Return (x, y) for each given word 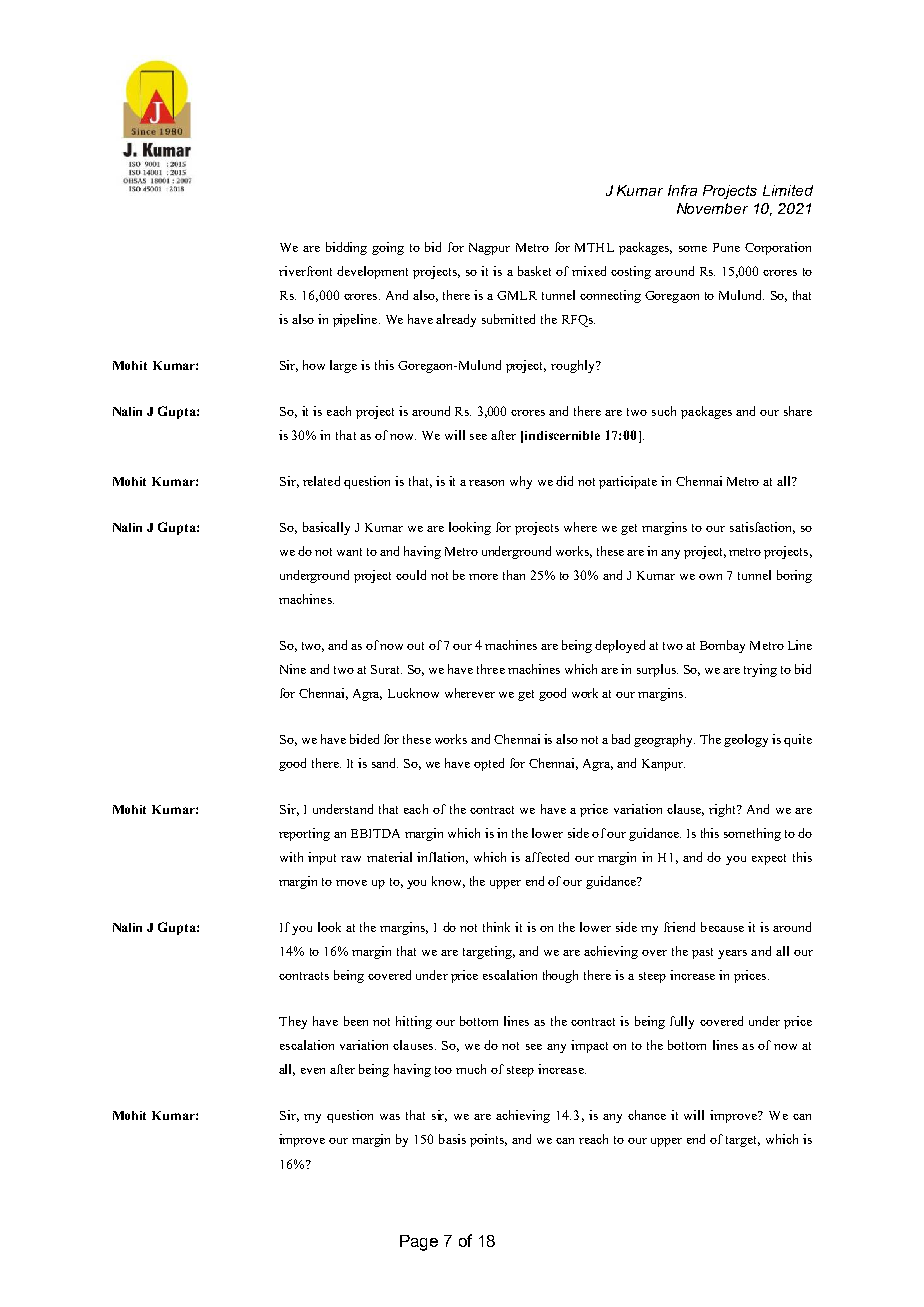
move (351, 883)
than (514, 575)
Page (419, 1243)
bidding (346, 248)
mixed (589, 271)
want (349, 552)
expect (769, 859)
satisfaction (762, 528)
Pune (726, 247)
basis (452, 1139)
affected (547, 857)
